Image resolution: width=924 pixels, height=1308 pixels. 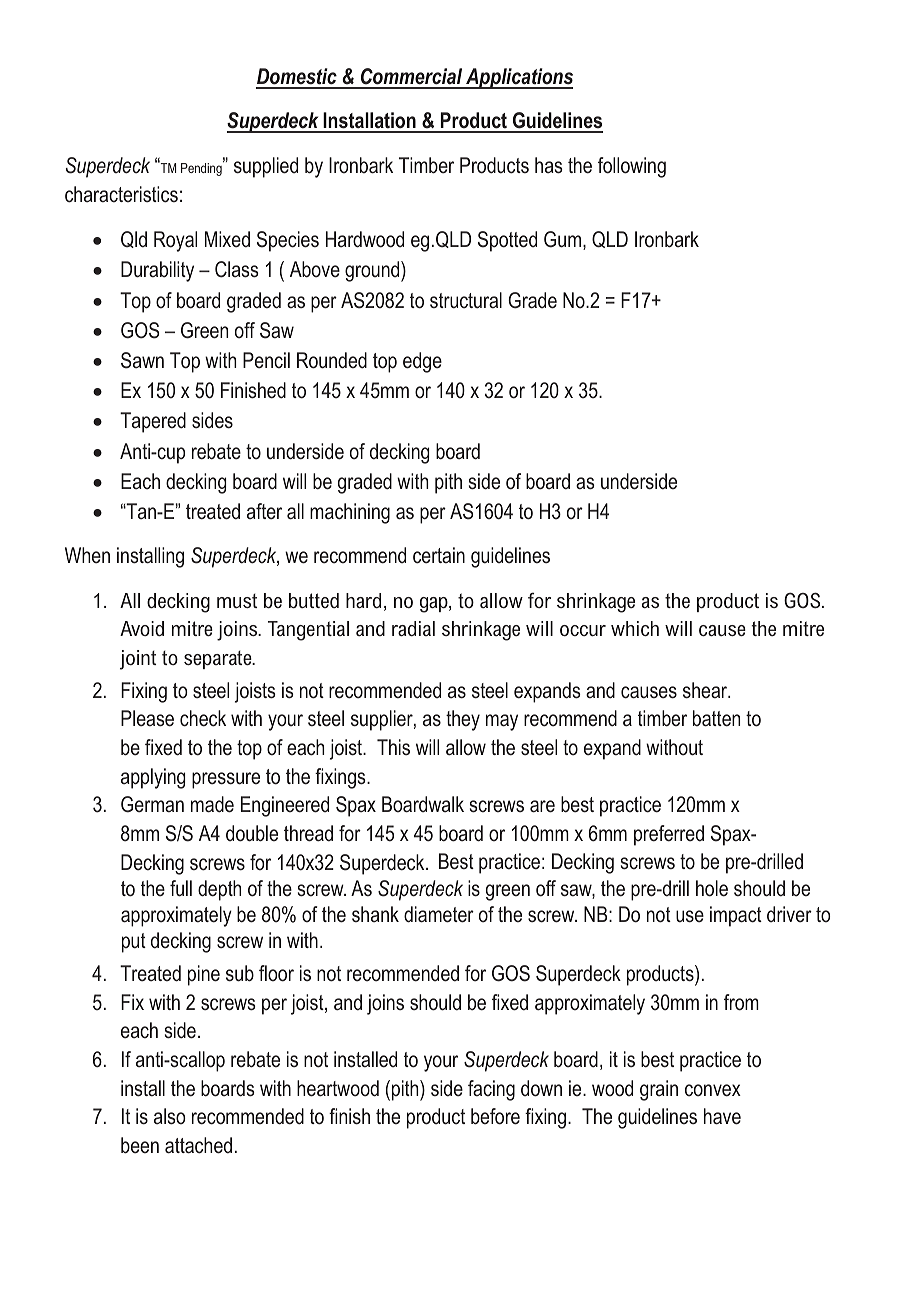 I want to click on occur, so click(x=583, y=630).
